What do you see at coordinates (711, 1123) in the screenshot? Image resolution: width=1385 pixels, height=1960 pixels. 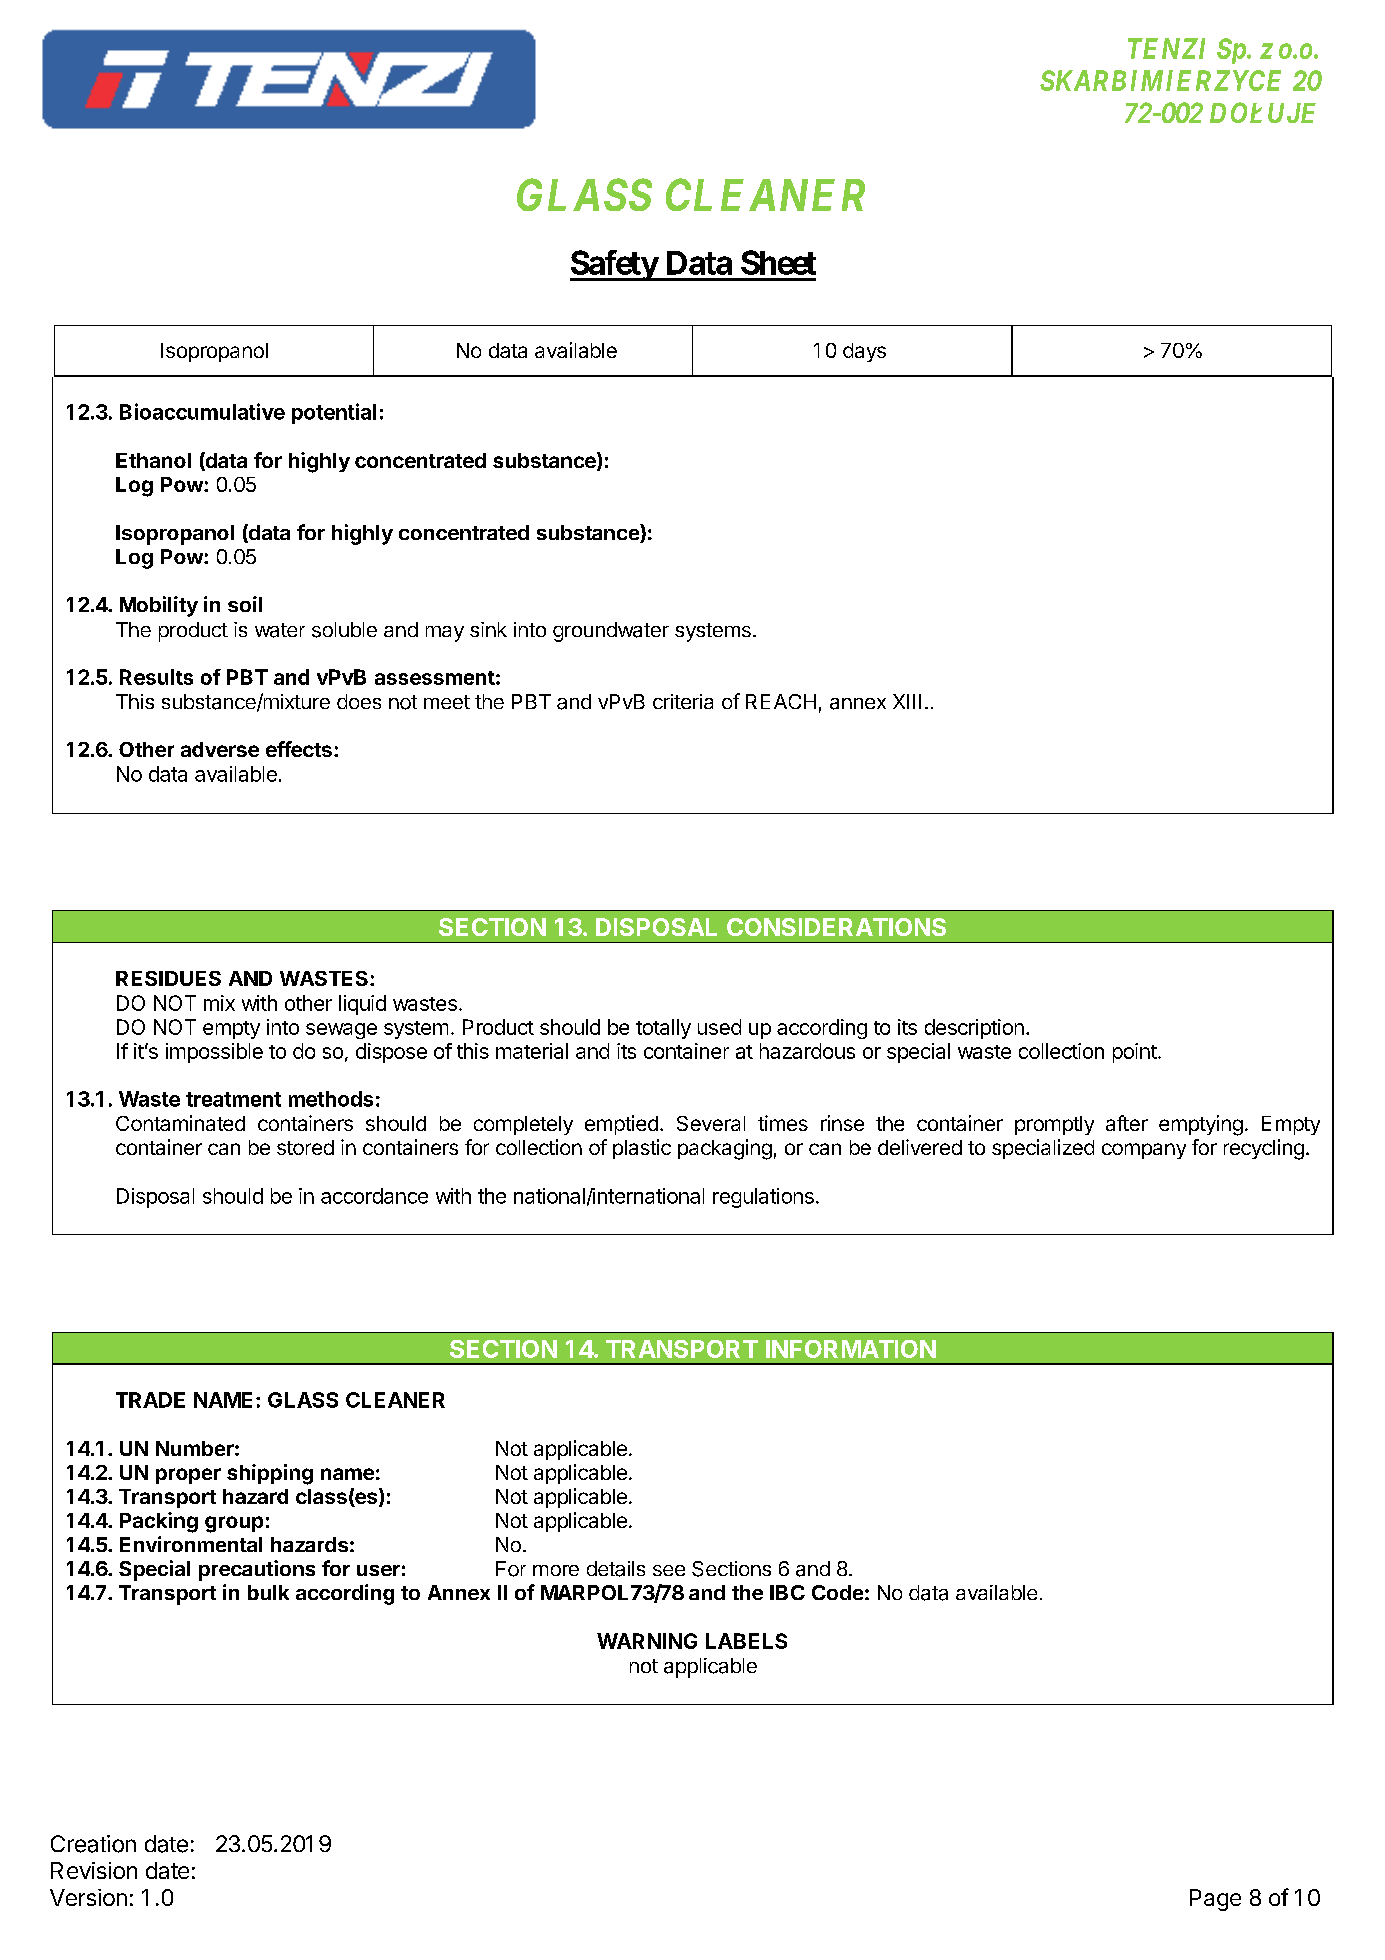 I see `Several` at bounding box center [711, 1123].
